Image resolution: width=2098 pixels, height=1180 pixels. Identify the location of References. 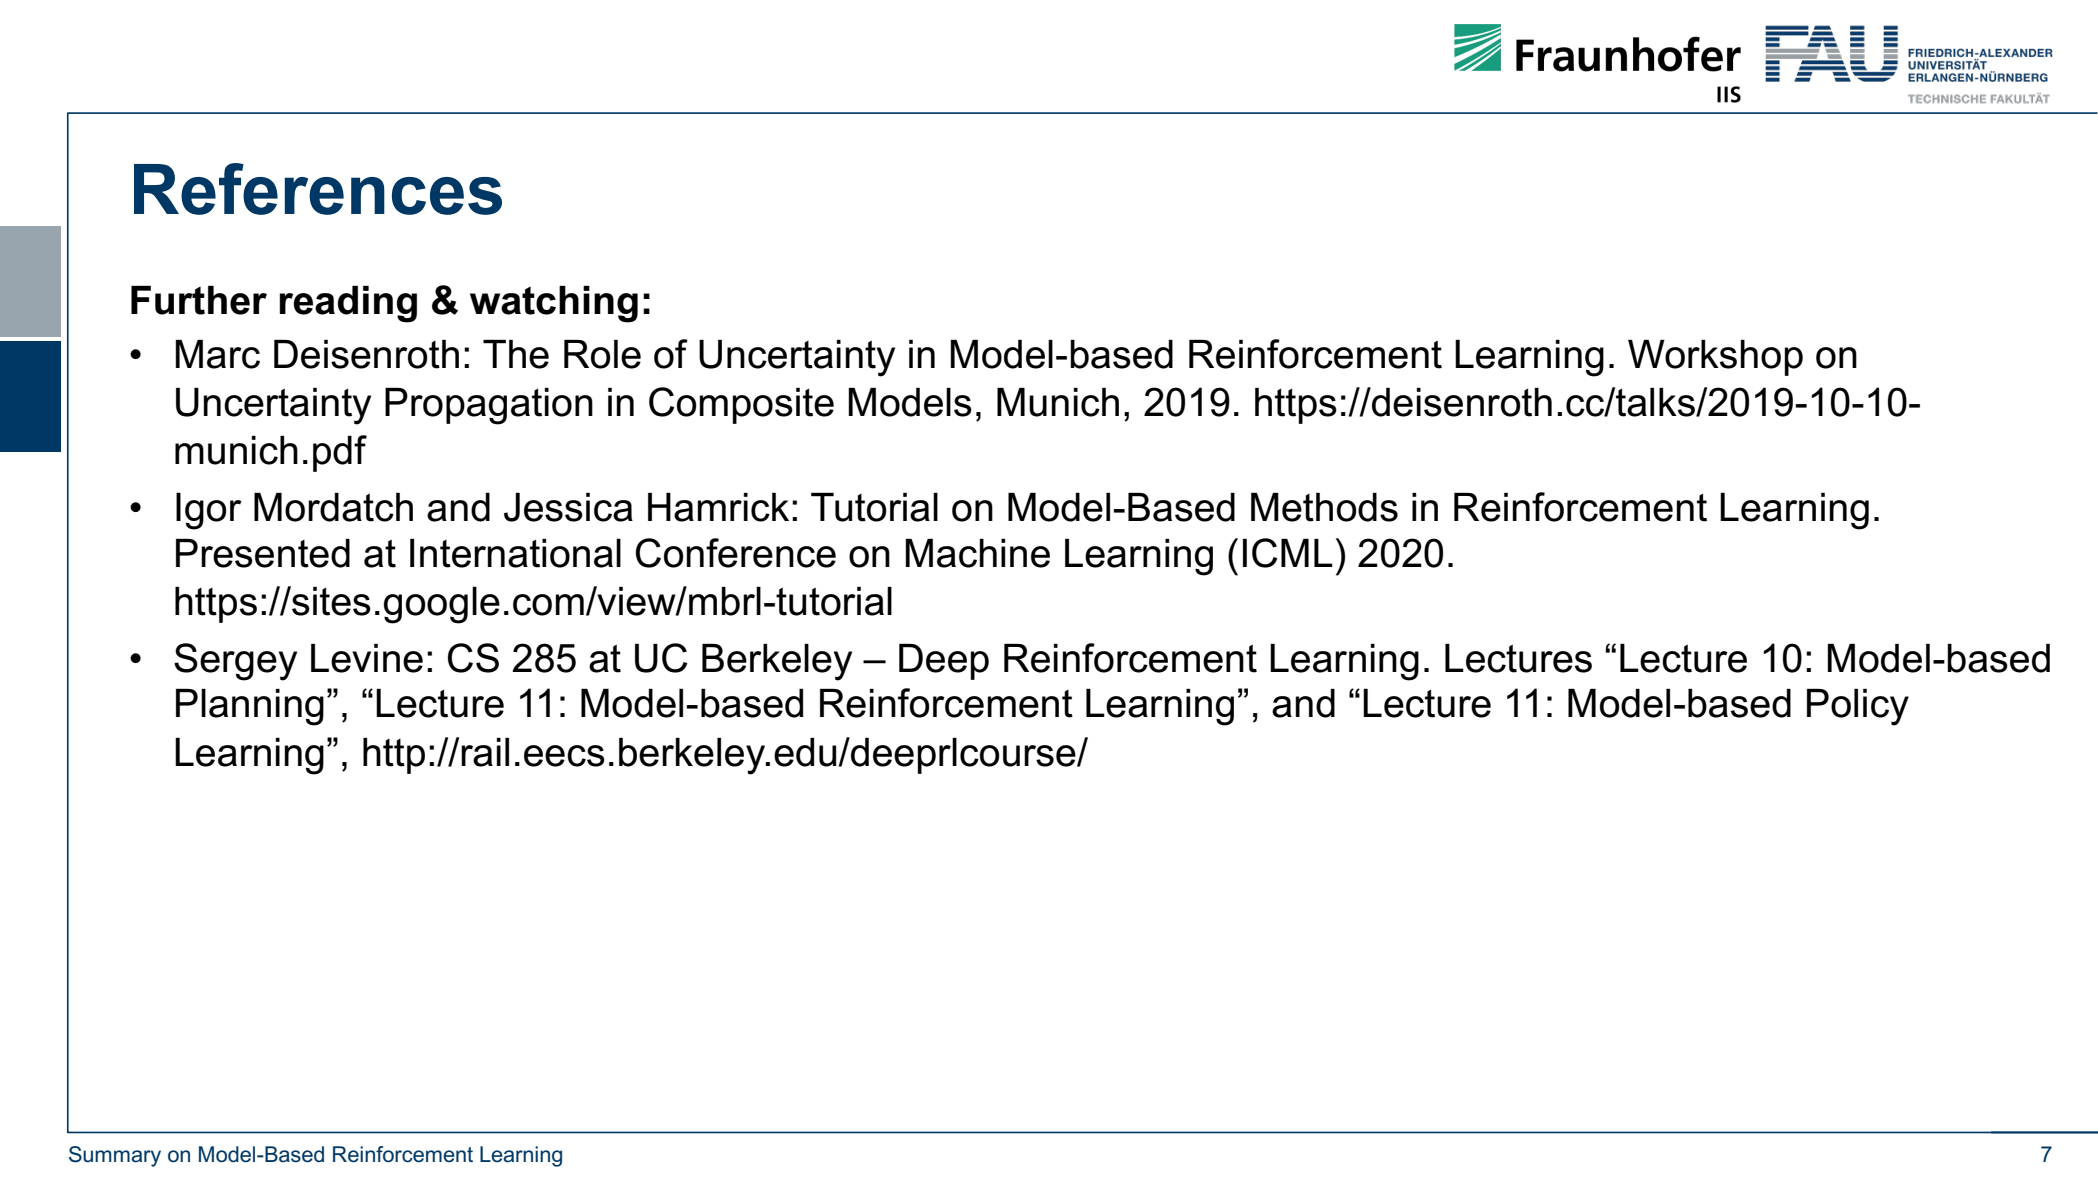
(318, 189).
